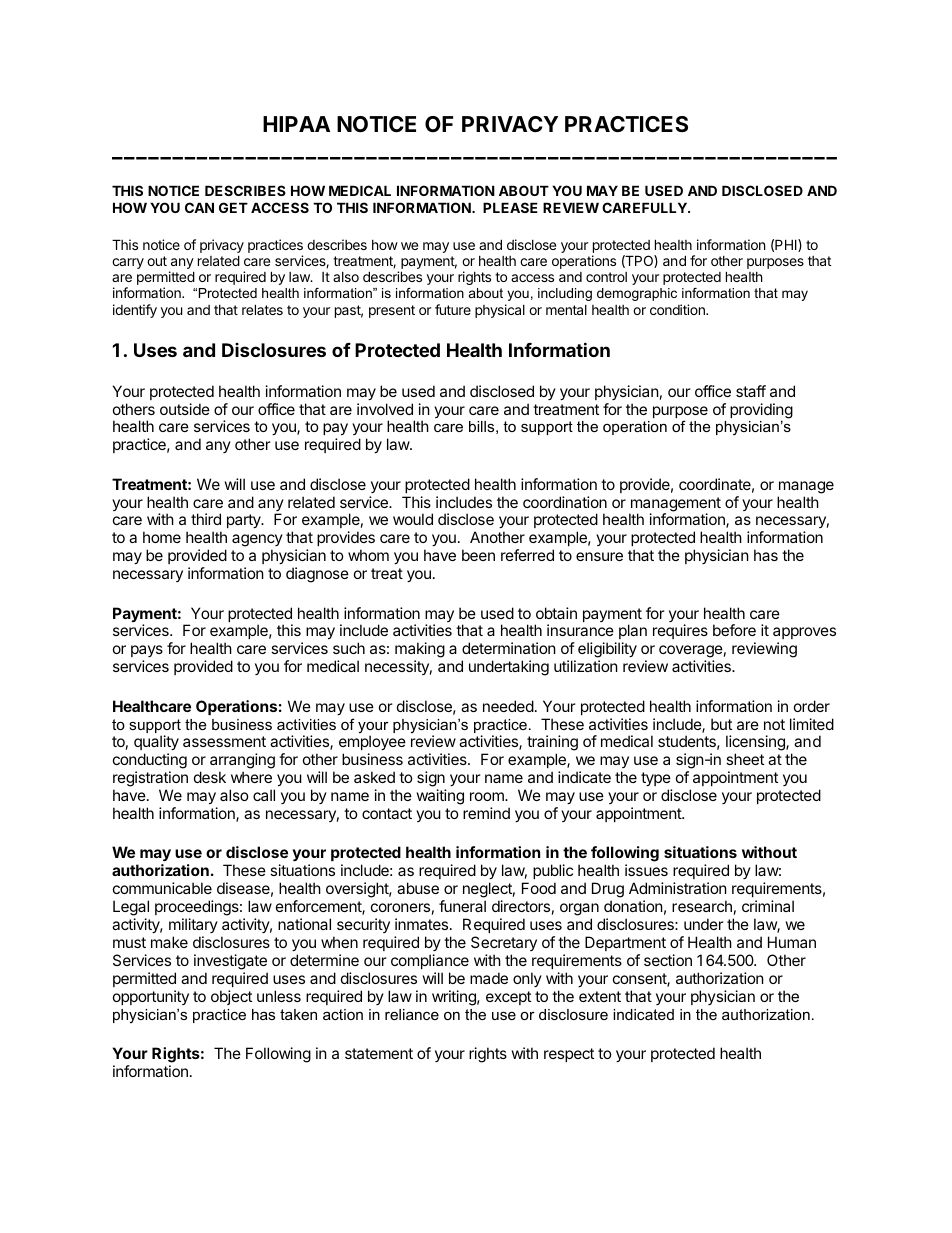 The width and height of the document is (952, 1233). What do you see at coordinates (508, 998) in the document?
I see `except` at bounding box center [508, 998].
